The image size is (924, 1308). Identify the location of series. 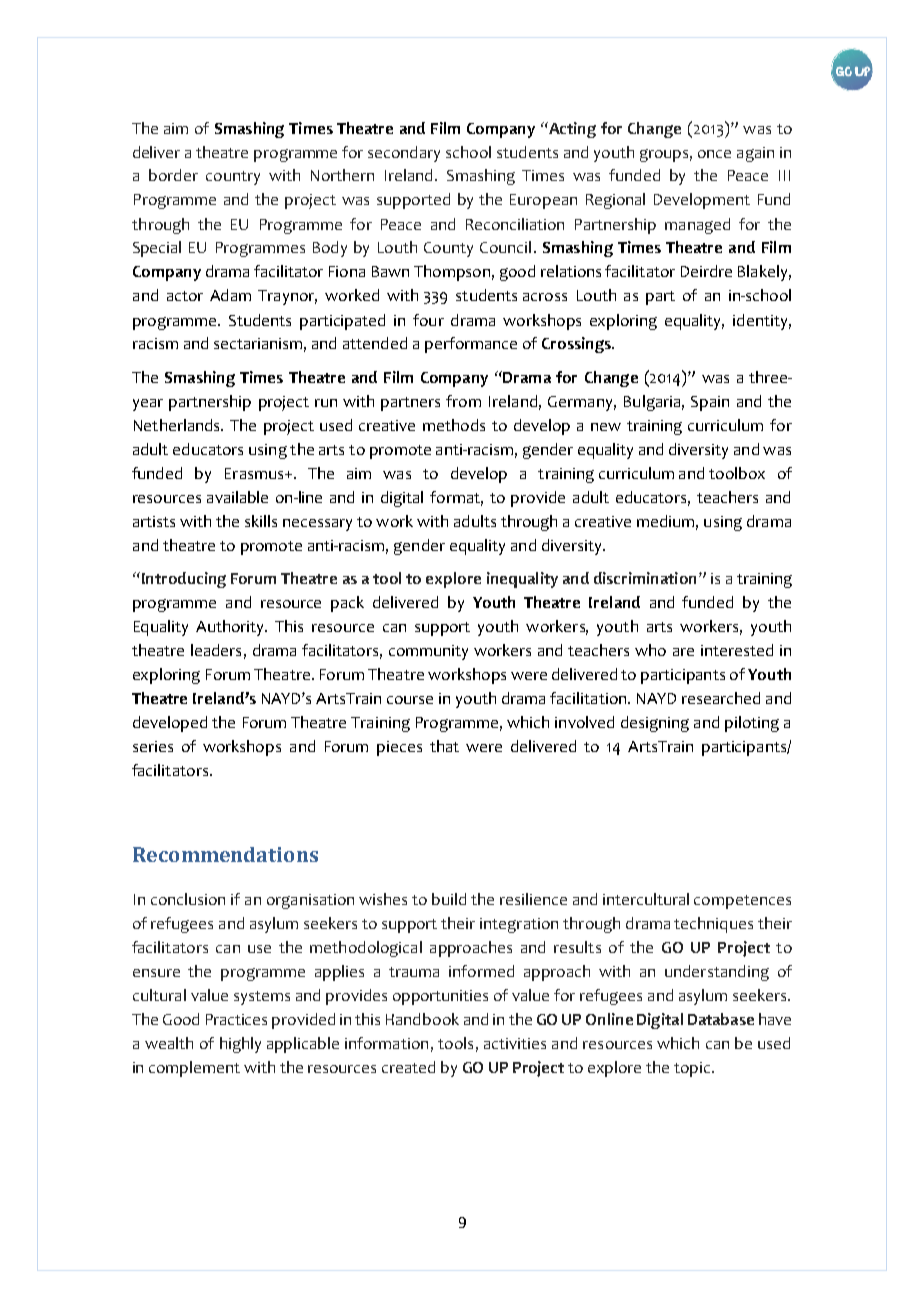
(153, 746).
